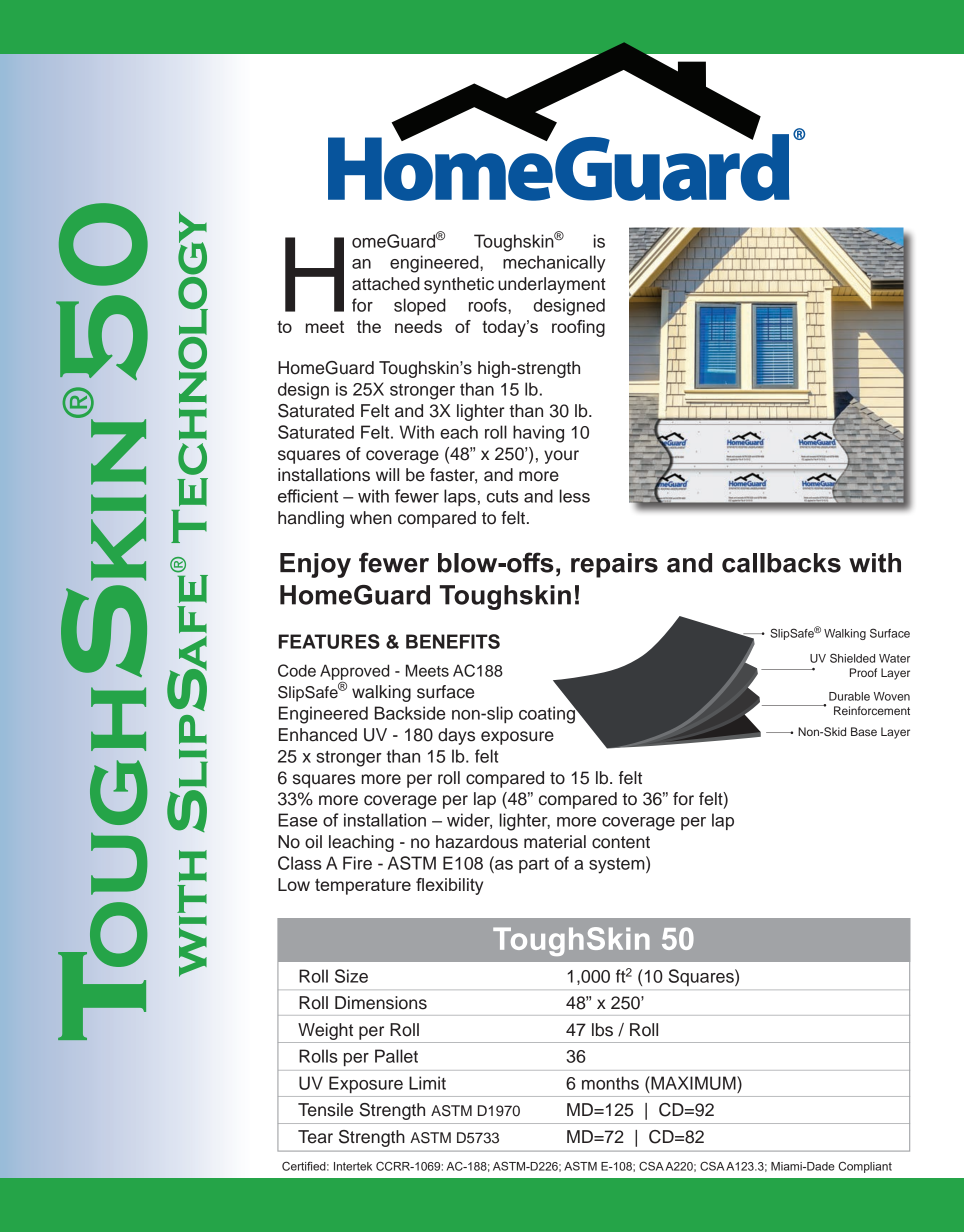  What do you see at coordinates (363, 886) in the screenshot?
I see `temperature` at bounding box center [363, 886].
